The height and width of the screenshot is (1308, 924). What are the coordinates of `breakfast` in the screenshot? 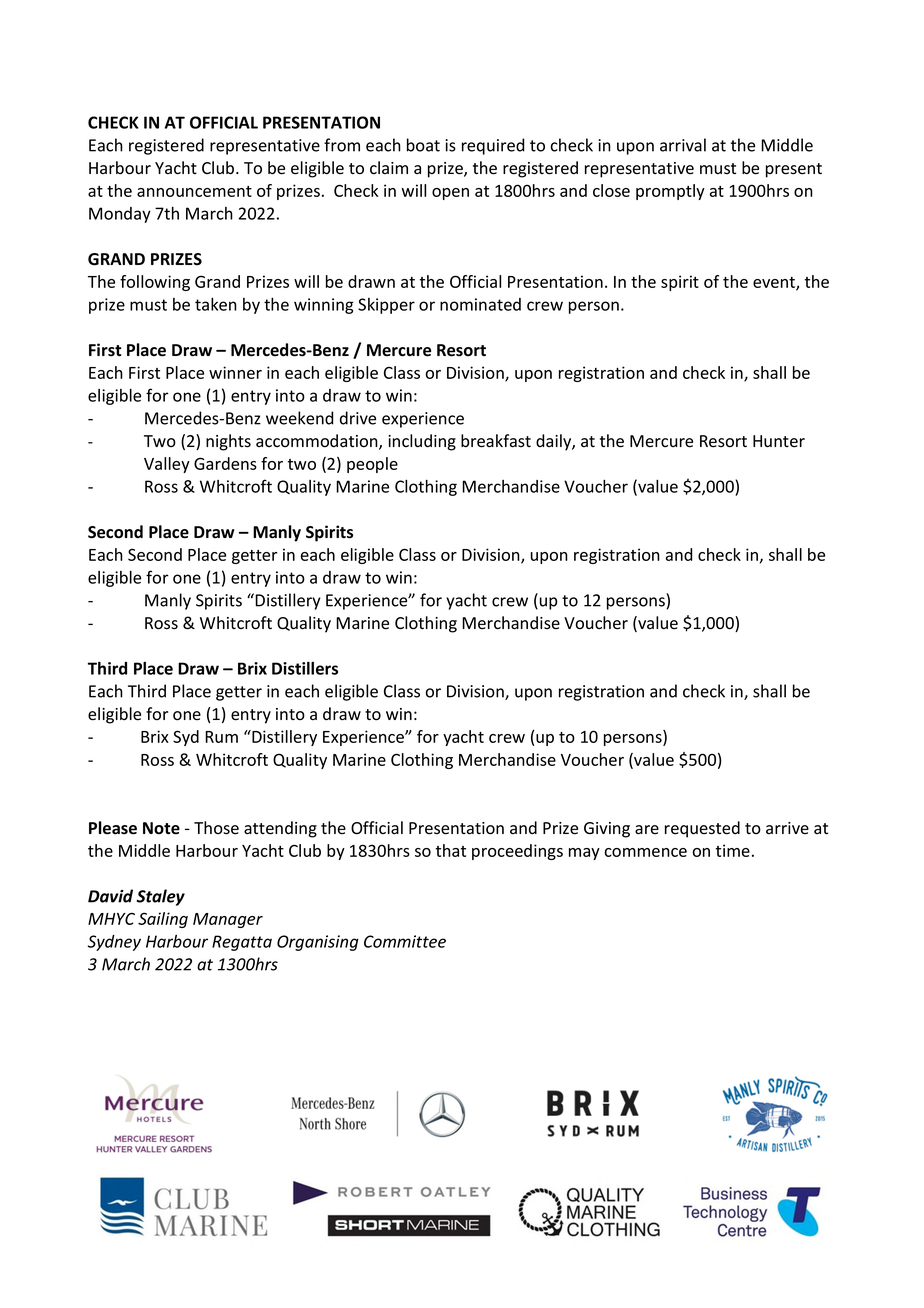 It's located at (496, 441).
